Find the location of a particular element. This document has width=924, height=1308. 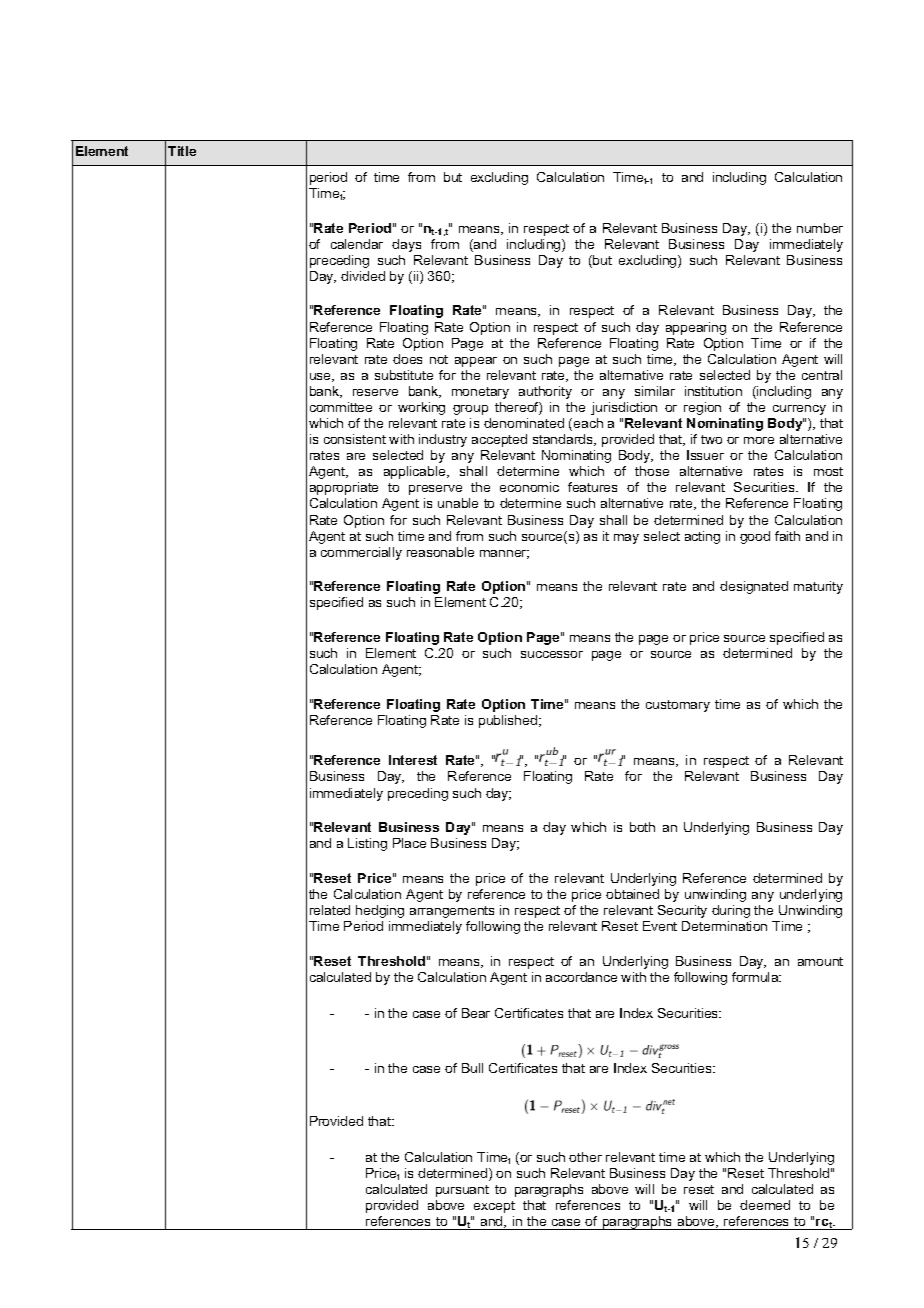

except is located at coordinates (494, 1207).
